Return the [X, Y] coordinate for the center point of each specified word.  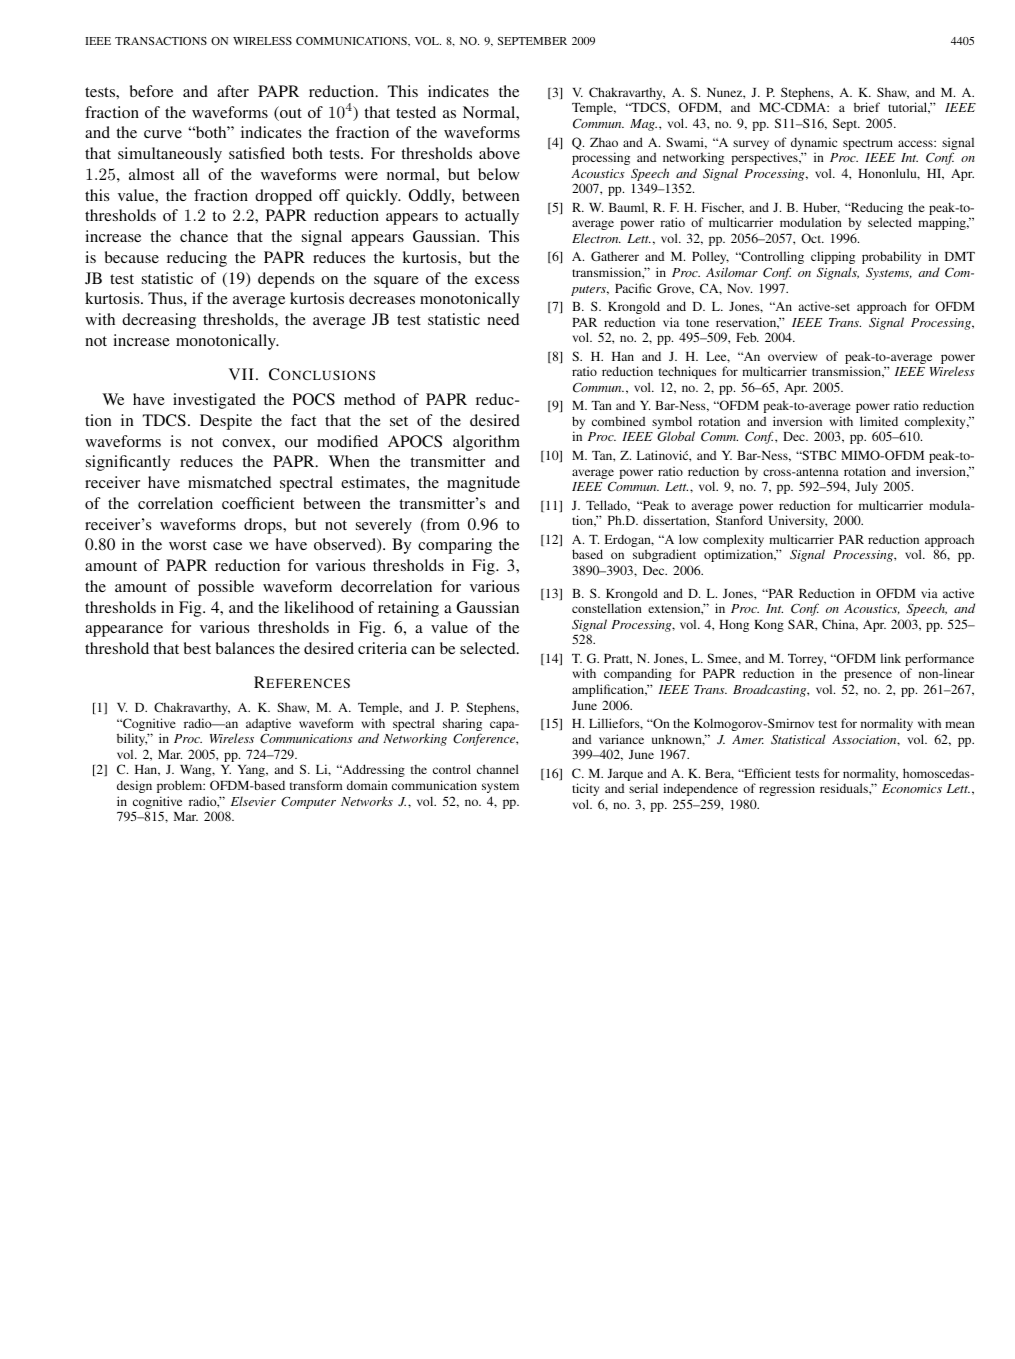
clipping [833, 257]
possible [226, 588]
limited [879, 421]
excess [497, 280]
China [840, 625]
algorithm [486, 443]
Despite [226, 422]
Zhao [604, 142]
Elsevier [253, 801]
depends [286, 280]
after [233, 91]
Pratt [618, 659]
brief [867, 107]
